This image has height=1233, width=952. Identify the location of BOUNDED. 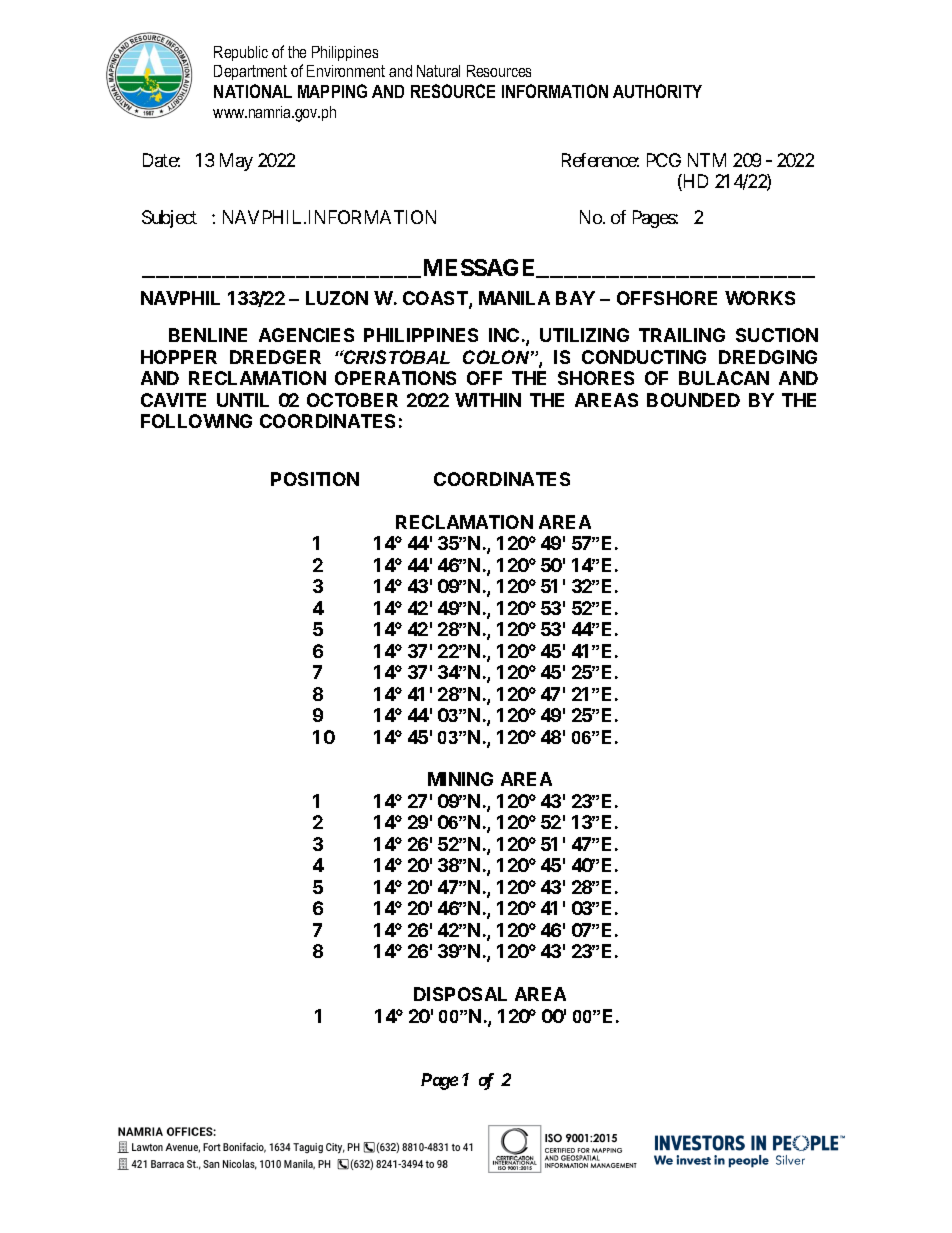
(693, 400).
